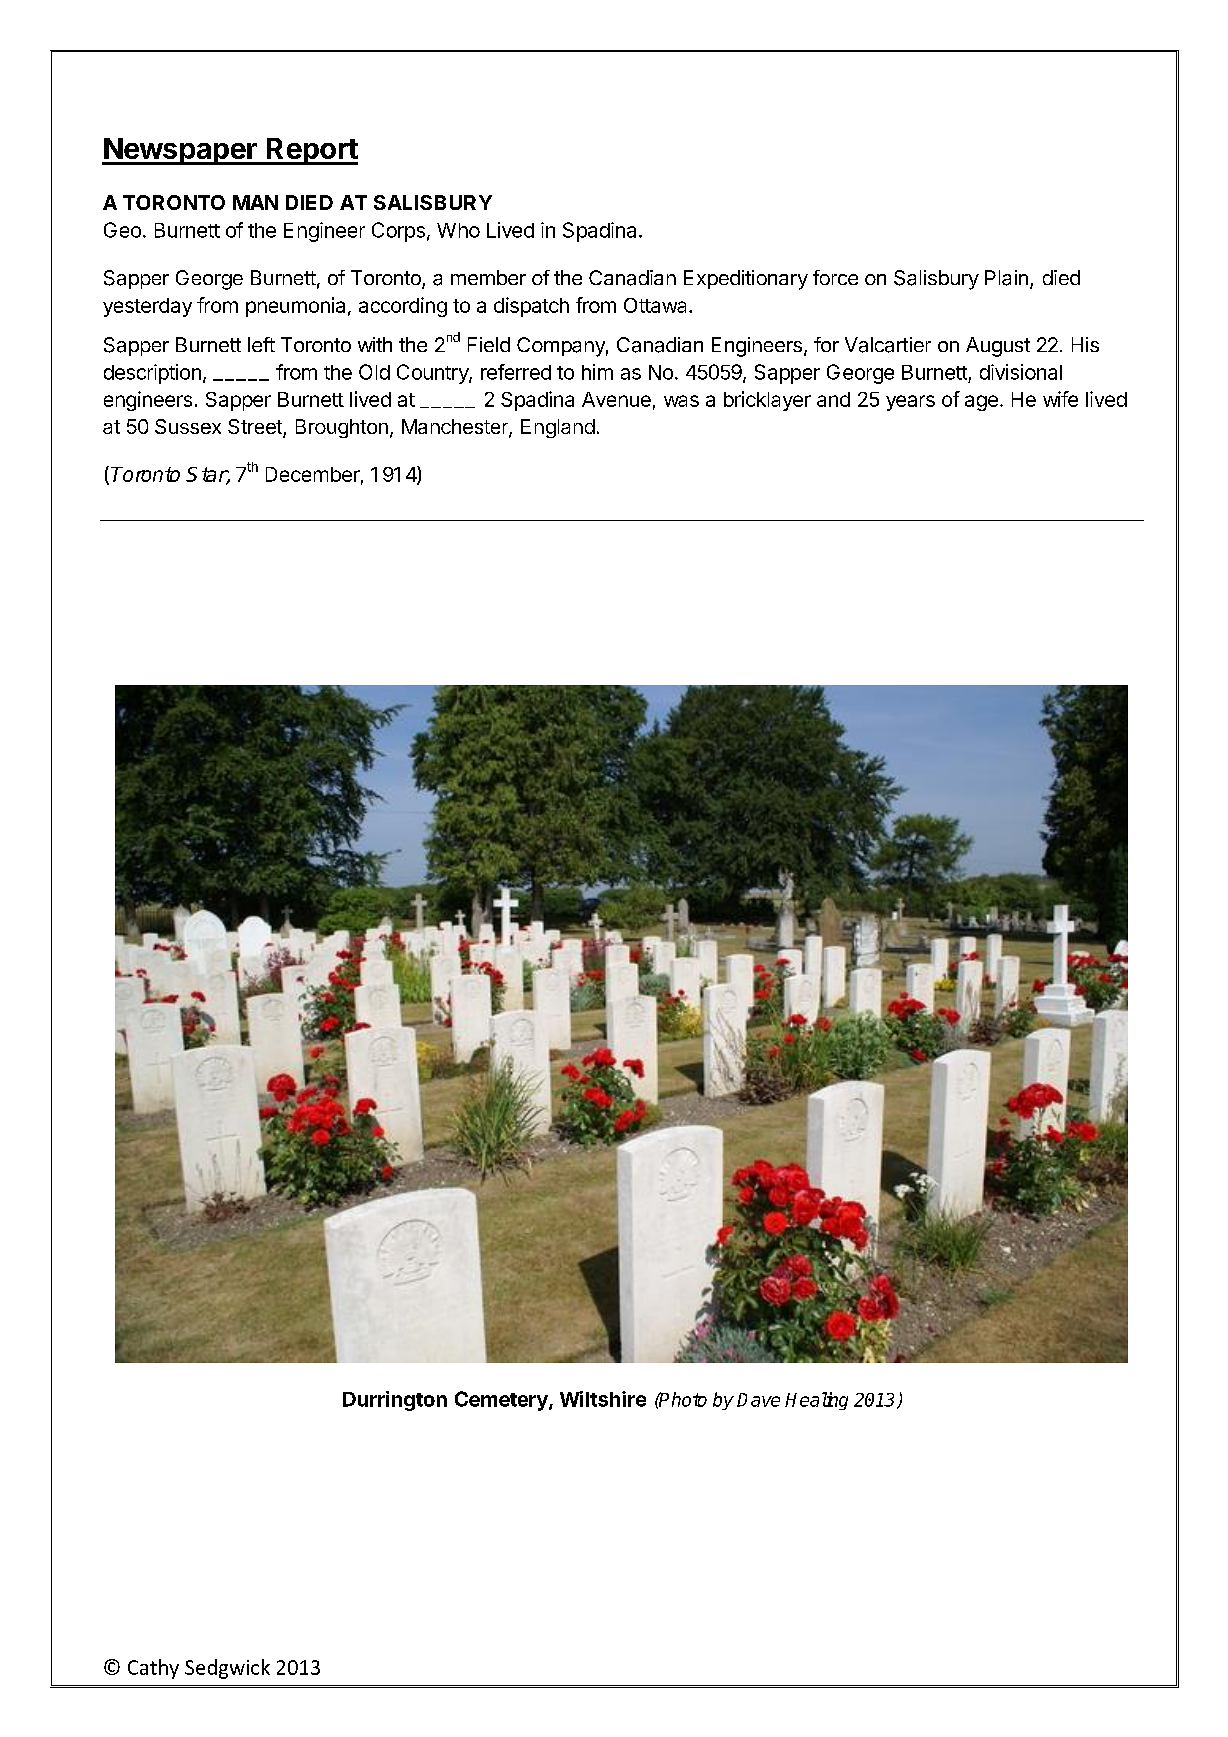  I want to click on Dave, so click(758, 1400).
